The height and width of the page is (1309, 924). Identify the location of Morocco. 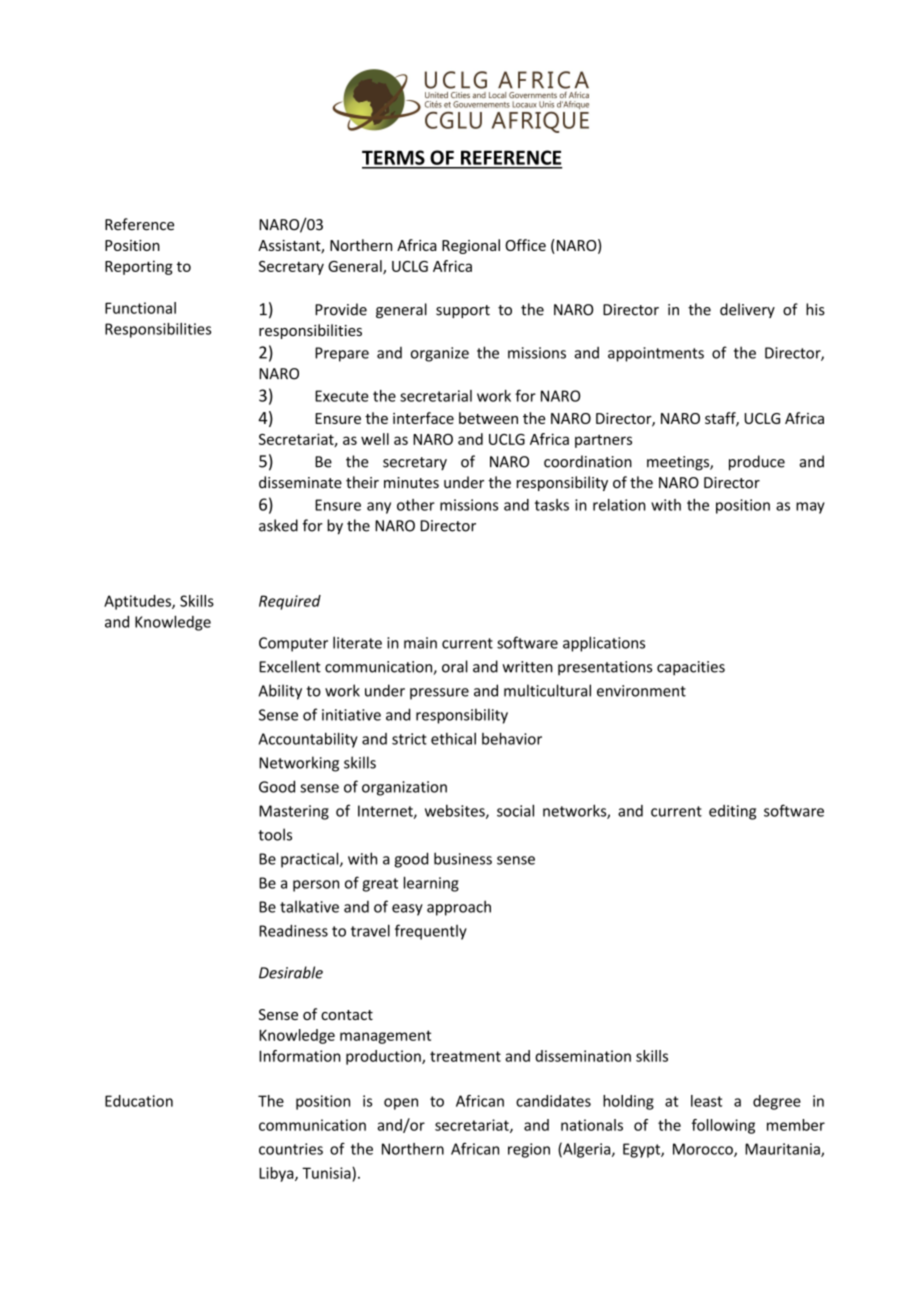
(704, 1150).
